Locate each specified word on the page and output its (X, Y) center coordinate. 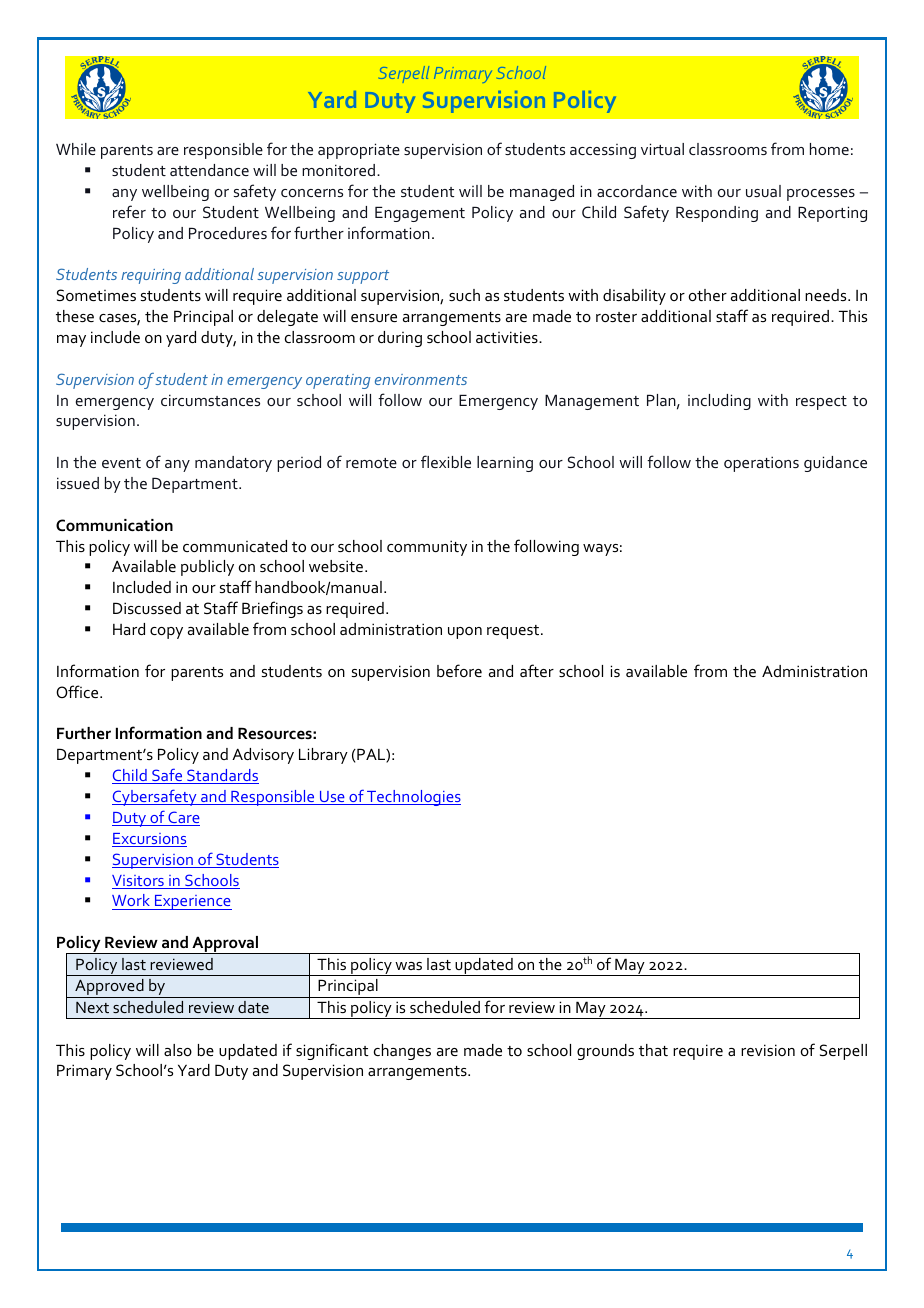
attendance (209, 170)
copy (166, 633)
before (459, 670)
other (708, 295)
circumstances (210, 400)
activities (508, 337)
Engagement (420, 214)
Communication (114, 525)
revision (768, 1050)
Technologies (413, 798)
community (427, 548)
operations (761, 464)
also (178, 1050)
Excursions (149, 840)
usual (763, 191)
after (537, 670)
